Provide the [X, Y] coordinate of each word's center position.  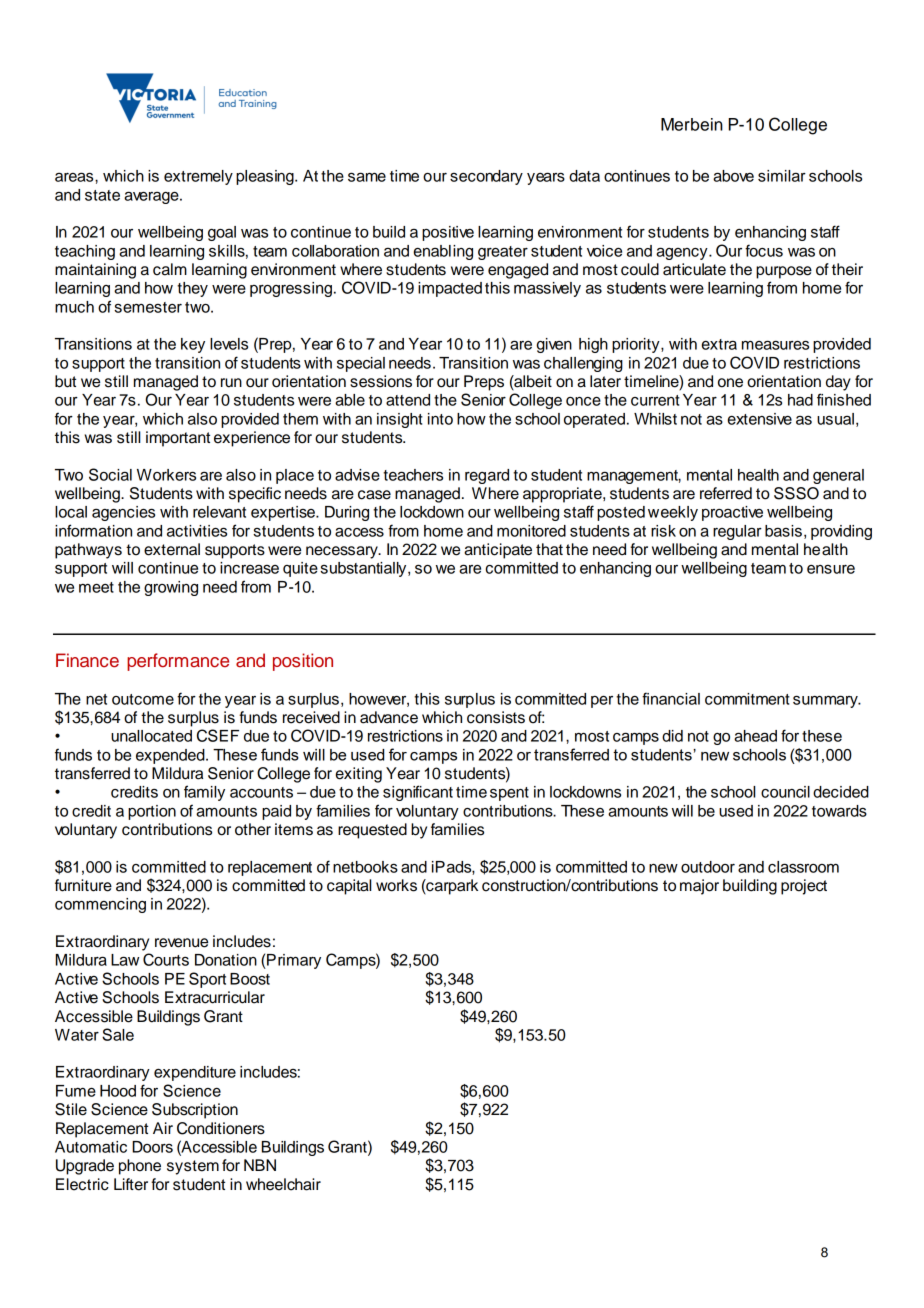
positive [448, 233]
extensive [760, 419]
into [440, 419]
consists [496, 717]
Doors [152, 1147]
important [178, 439]
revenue [181, 943]
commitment [747, 699]
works [396, 885]
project [804, 887]
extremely [198, 177]
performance [178, 662]
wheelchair [283, 1184]
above [733, 176]
